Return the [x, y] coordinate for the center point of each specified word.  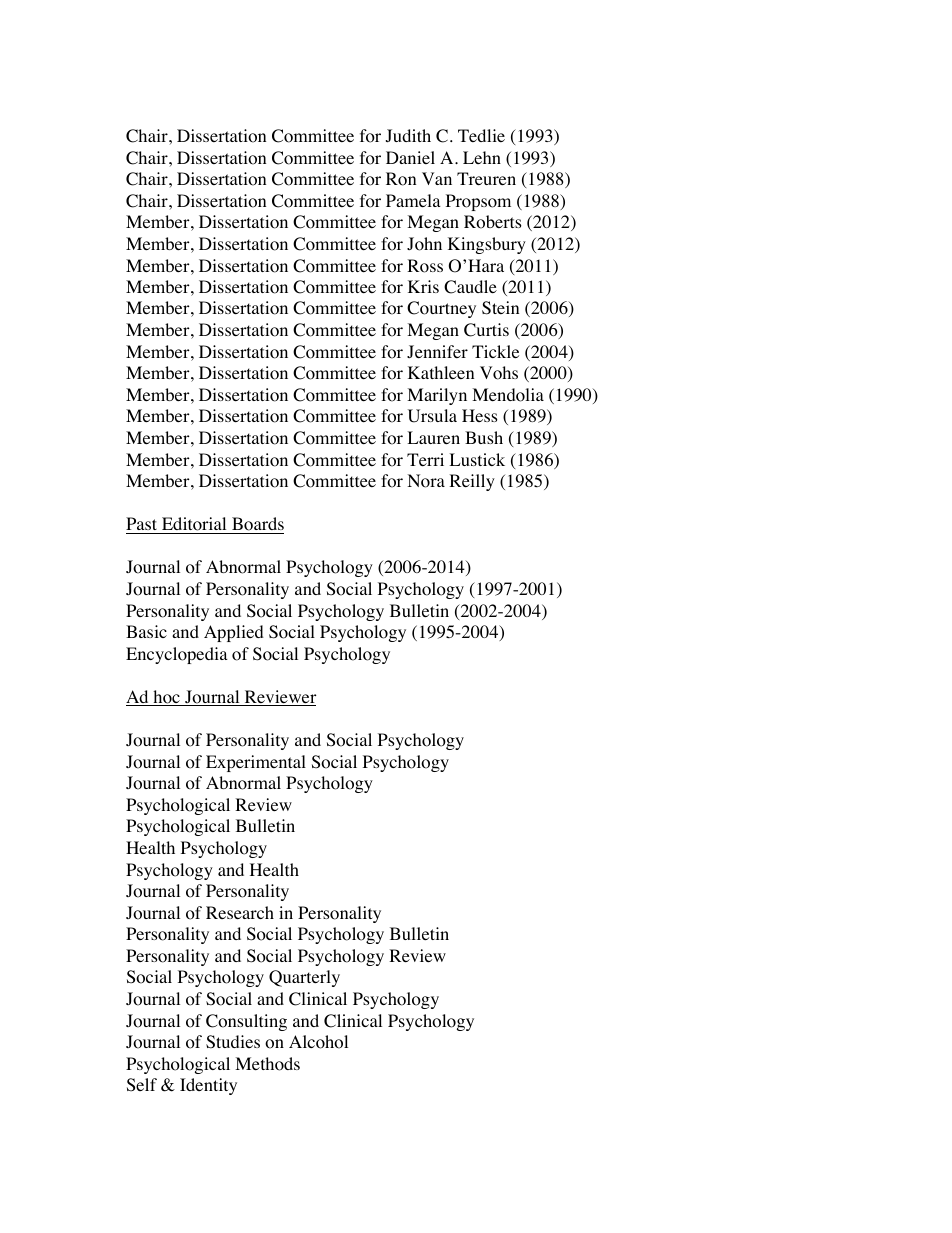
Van [437, 178]
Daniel [410, 157]
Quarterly [304, 978]
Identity [208, 1086]
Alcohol [318, 1042]
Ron [401, 179]
